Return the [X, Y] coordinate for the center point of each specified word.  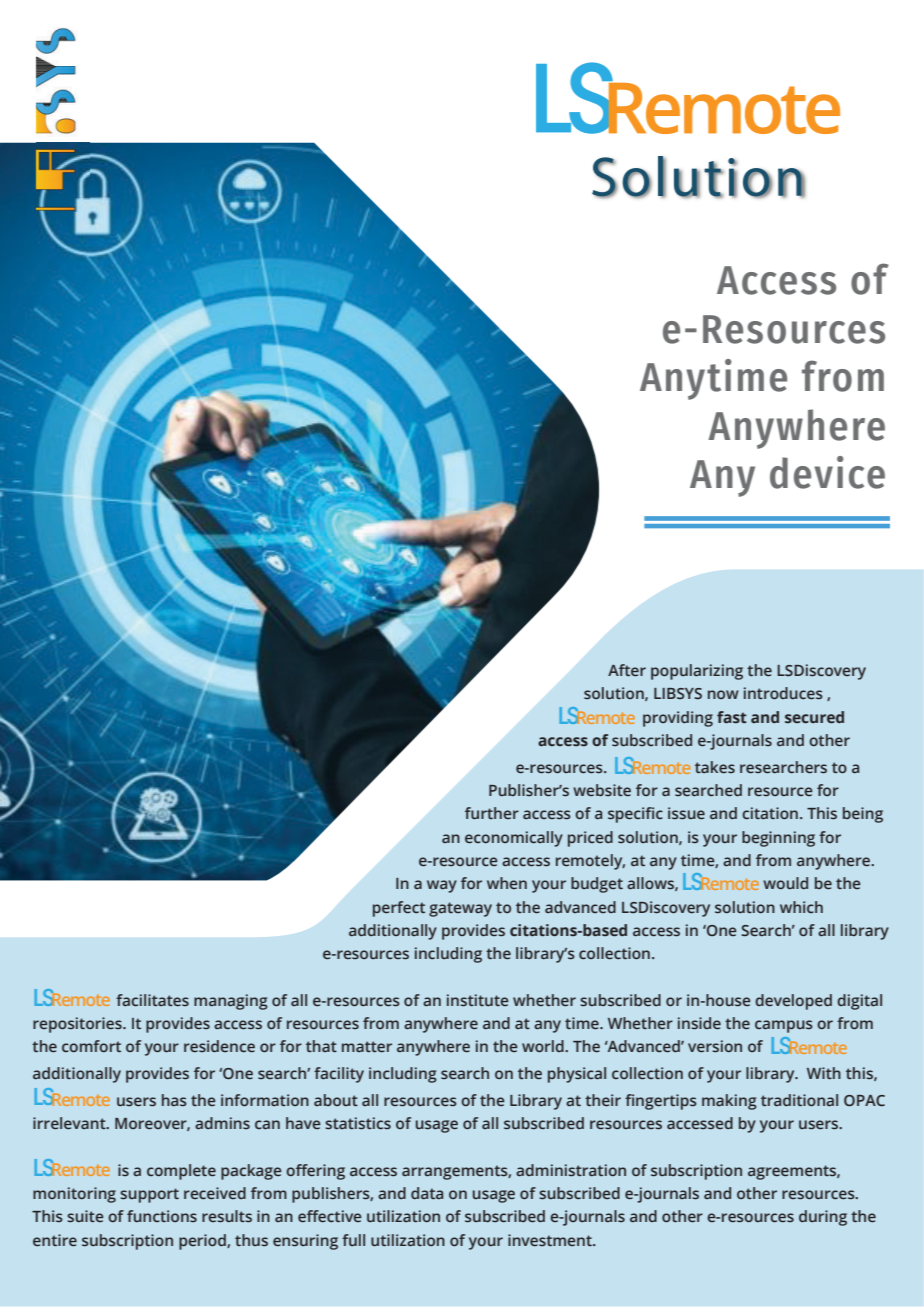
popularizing [697, 672]
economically [514, 839]
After [627, 670]
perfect [399, 909]
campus [784, 1026]
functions [162, 1216]
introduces [783, 693]
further [492, 813]
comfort [91, 1046]
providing [678, 719]
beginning [778, 839]
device [827, 472]
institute [478, 1000]
